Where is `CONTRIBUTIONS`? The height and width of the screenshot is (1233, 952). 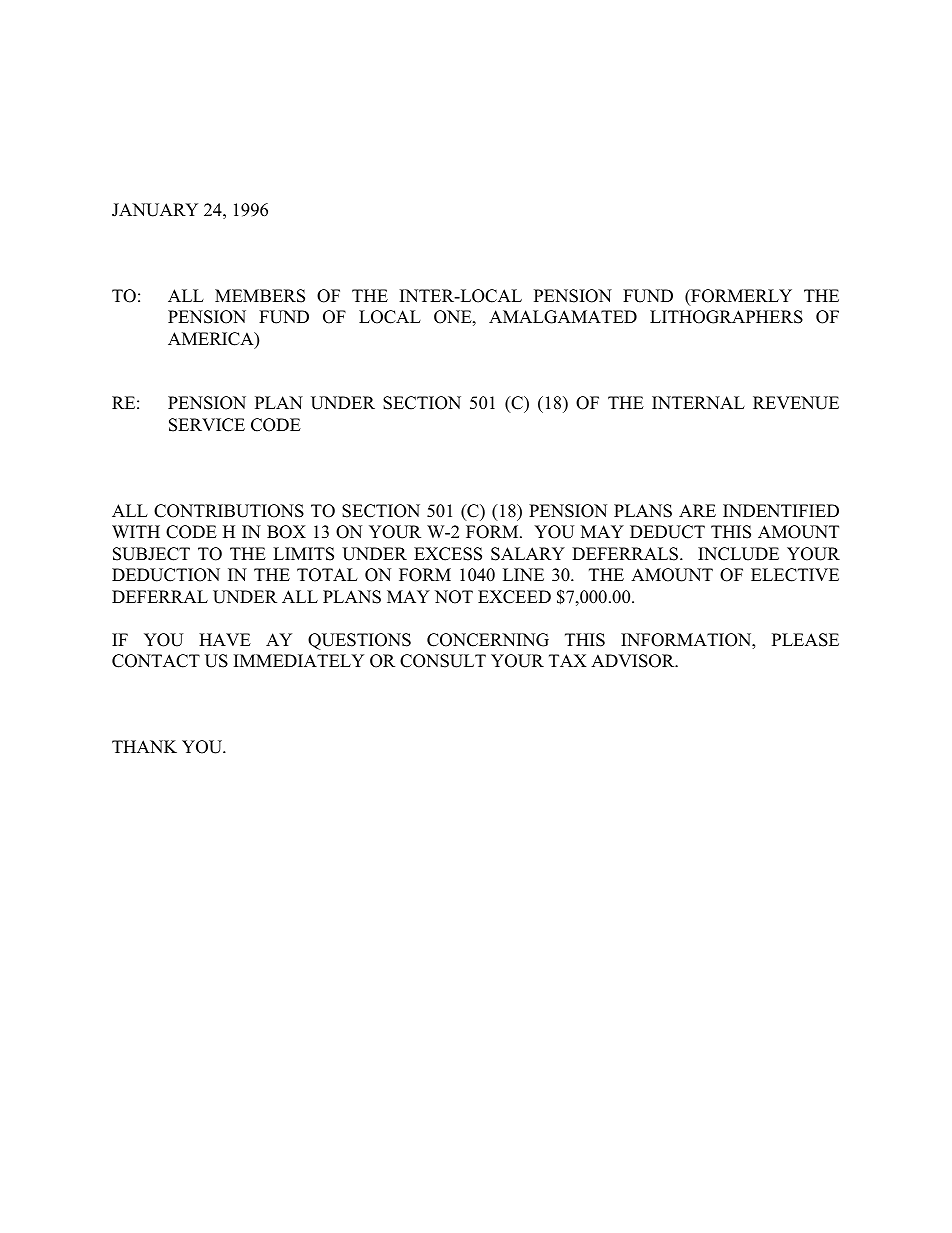
CONTRIBUTIONS is located at coordinates (229, 511).
